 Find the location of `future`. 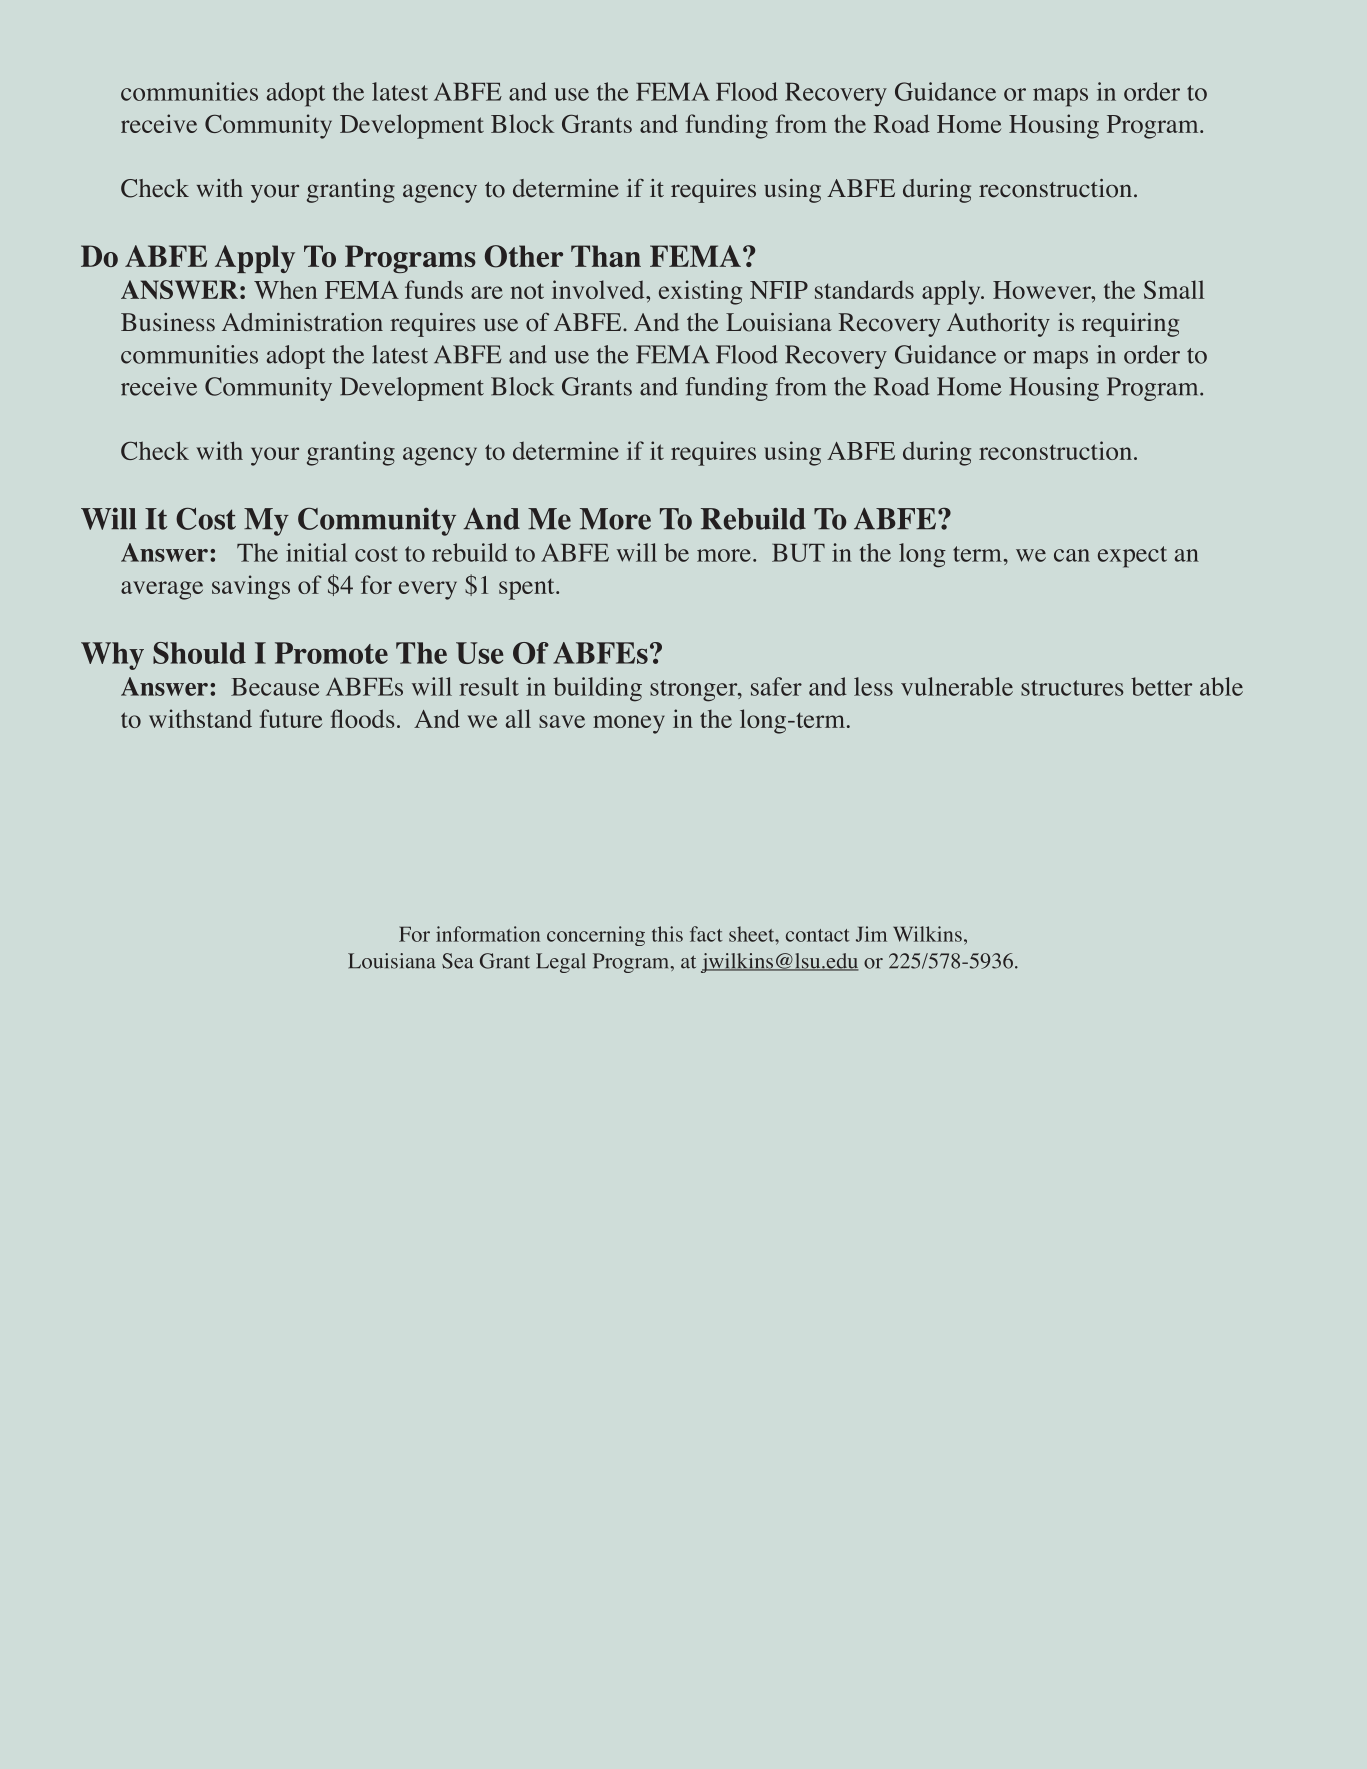

future is located at coordinates (291, 718).
